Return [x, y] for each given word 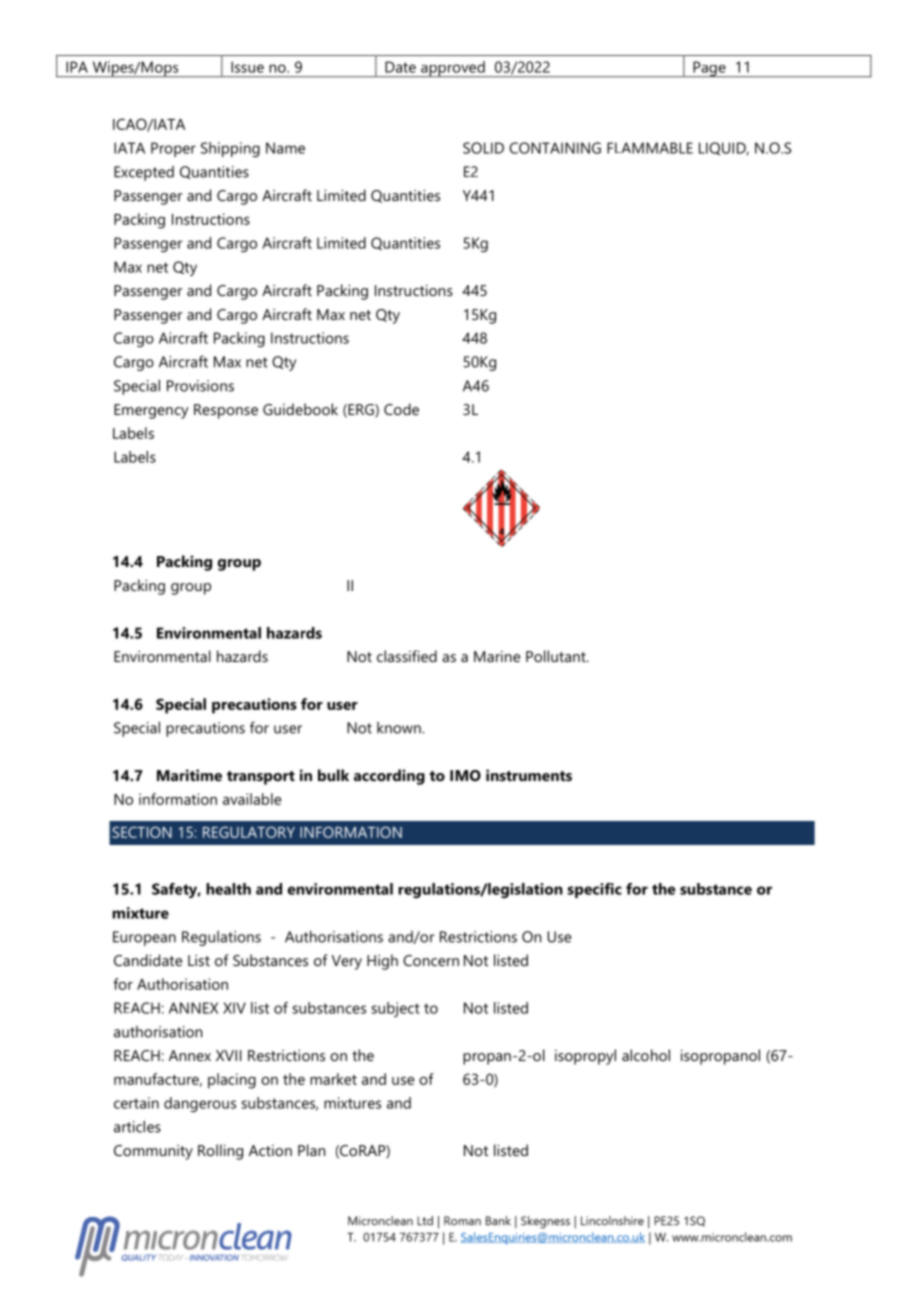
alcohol [646, 1055]
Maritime [189, 775]
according [389, 777]
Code [401, 409]
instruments [529, 775]
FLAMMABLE [650, 148]
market [333, 1079]
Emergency [151, 411]
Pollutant [557, 656]
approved [453, 69]
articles [137, 1126]
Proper [173, 149]
